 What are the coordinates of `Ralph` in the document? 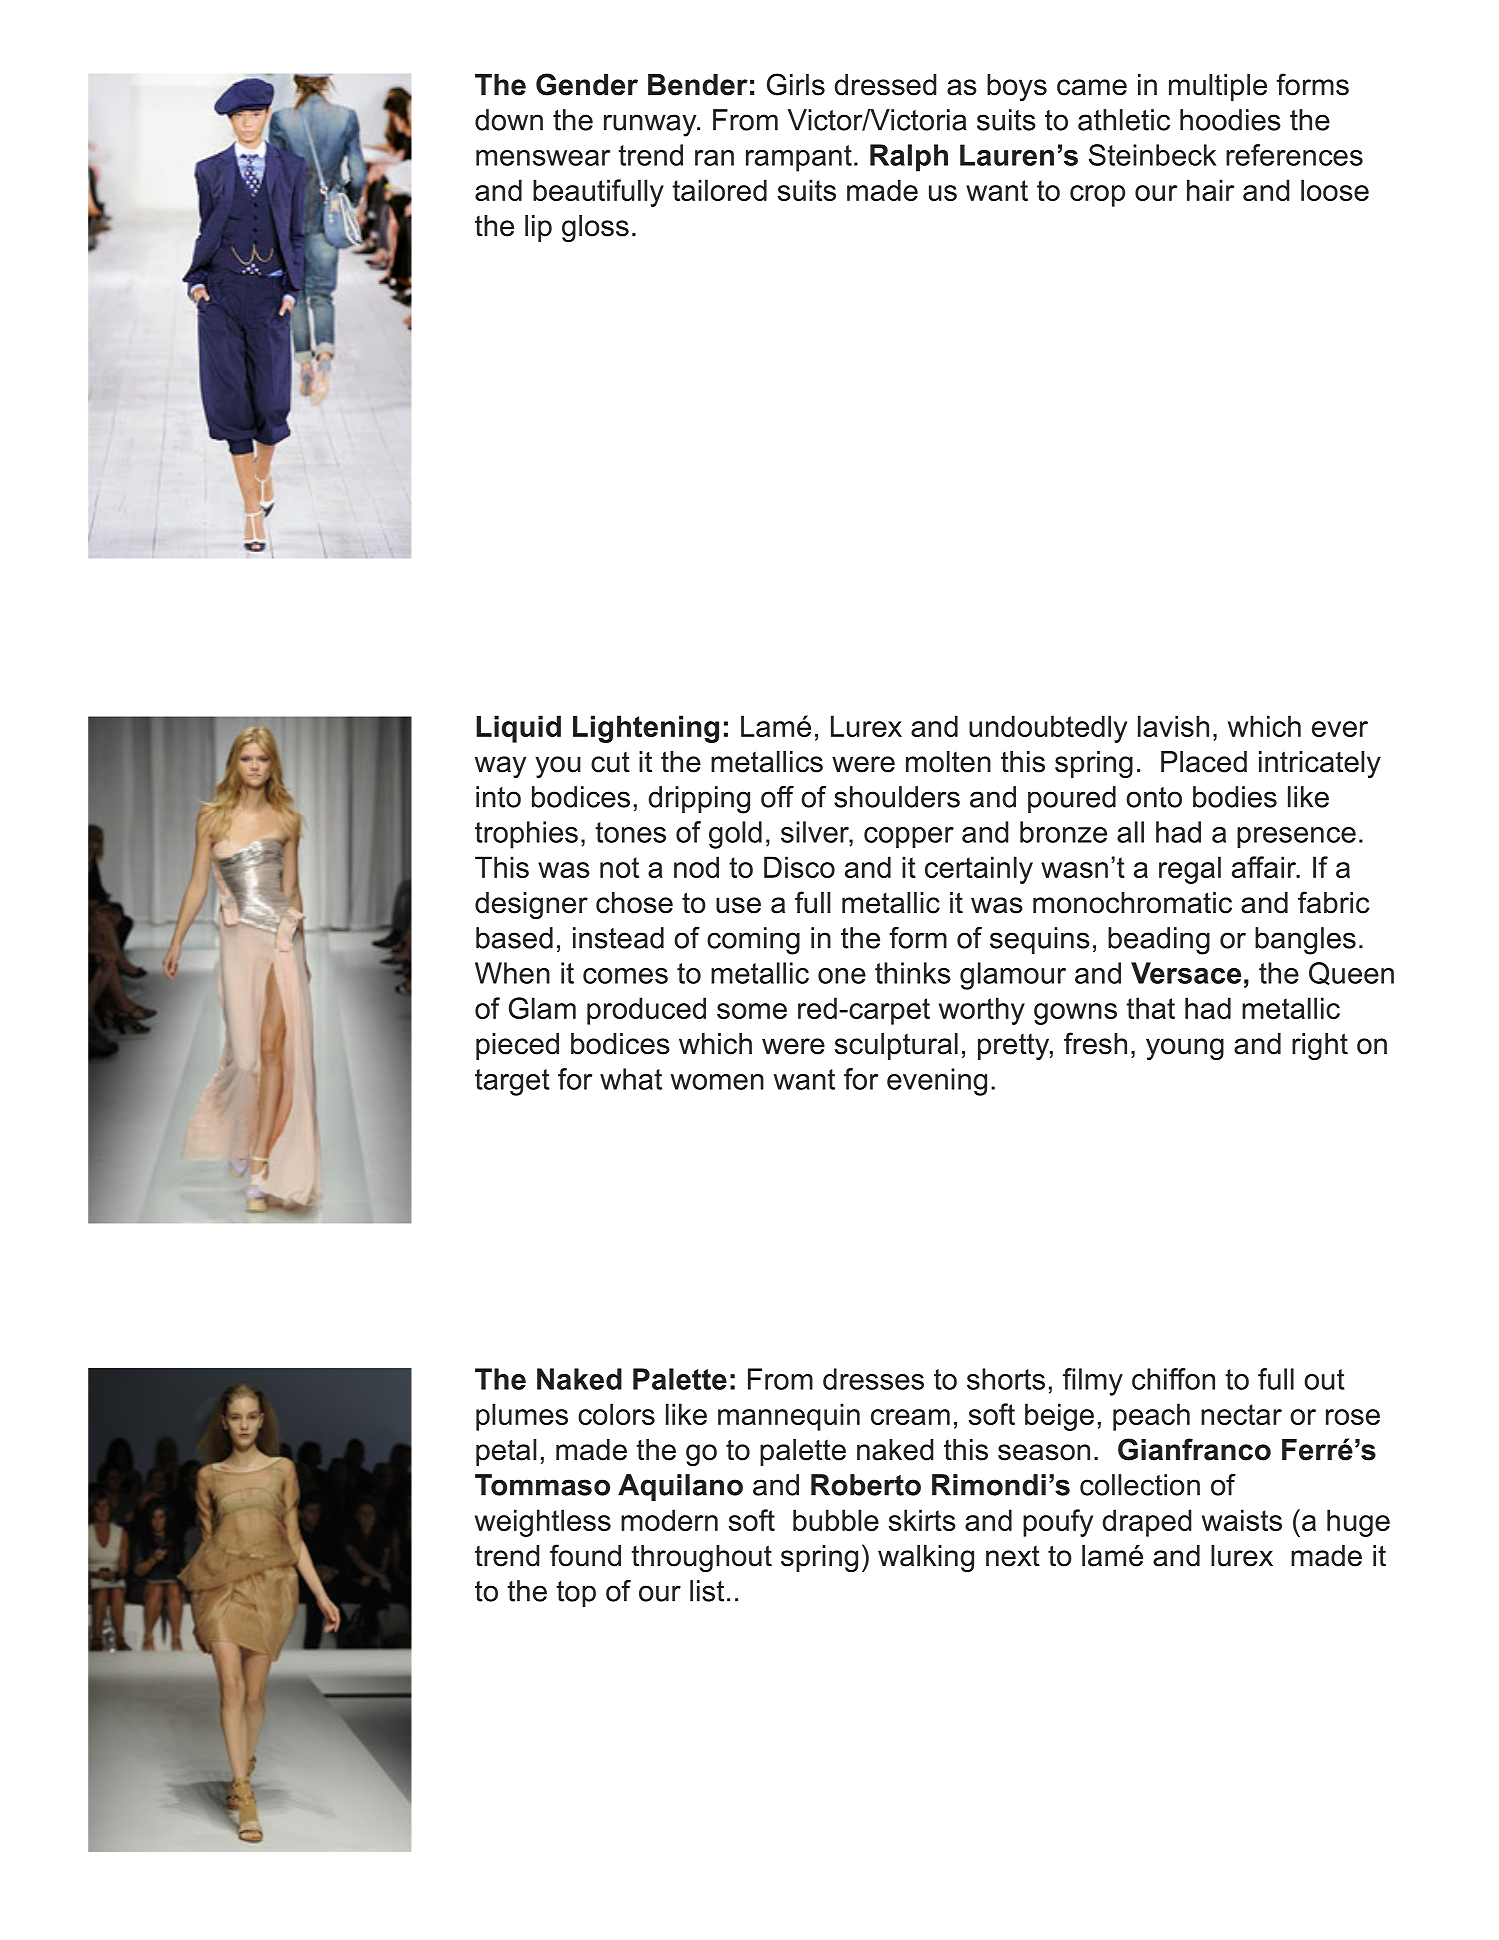 It's located at (909, 158).
